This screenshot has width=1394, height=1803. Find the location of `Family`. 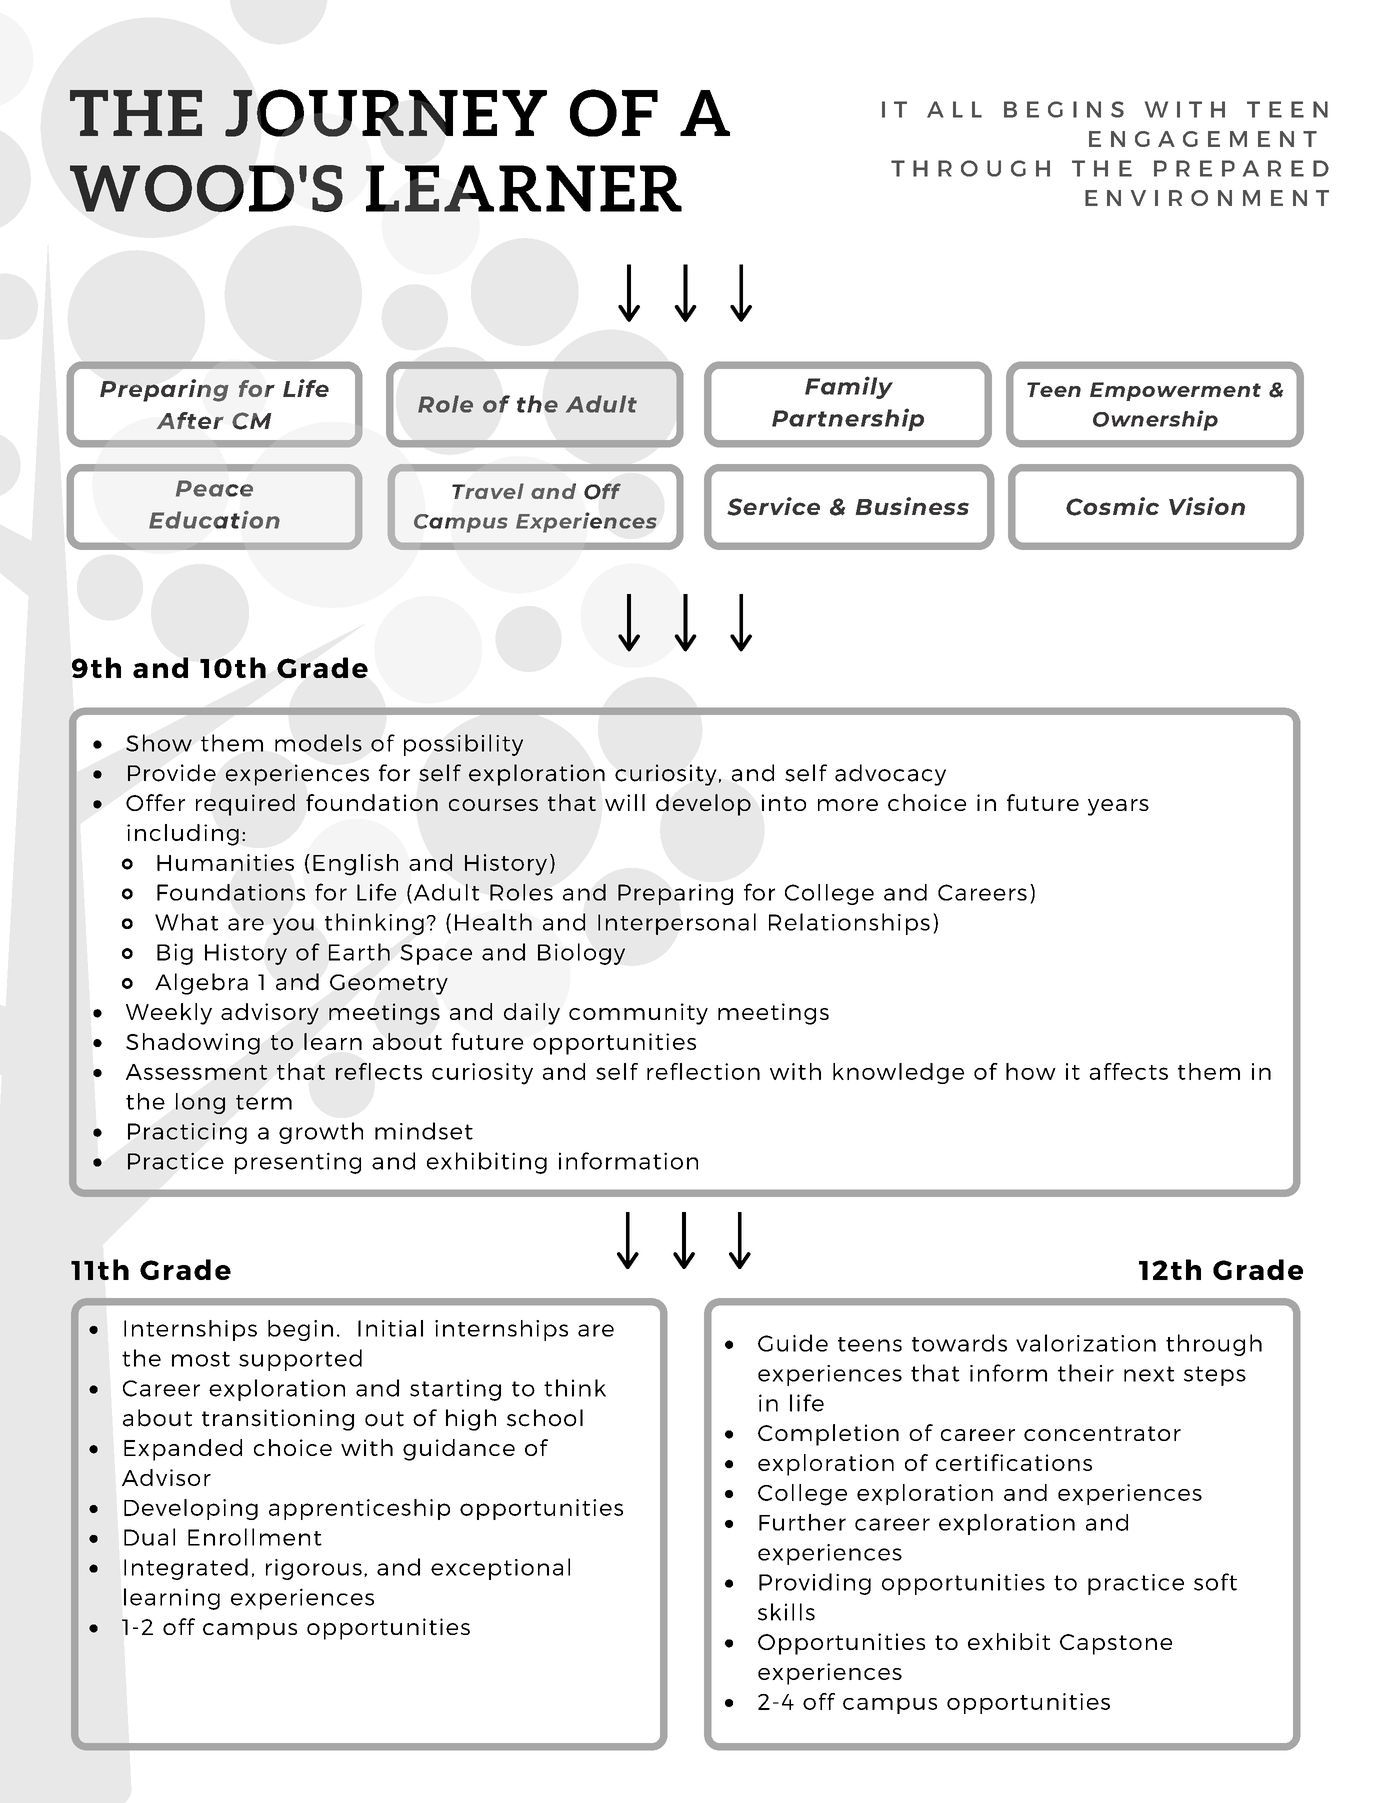

Family is located at coordinates (849, 387).
